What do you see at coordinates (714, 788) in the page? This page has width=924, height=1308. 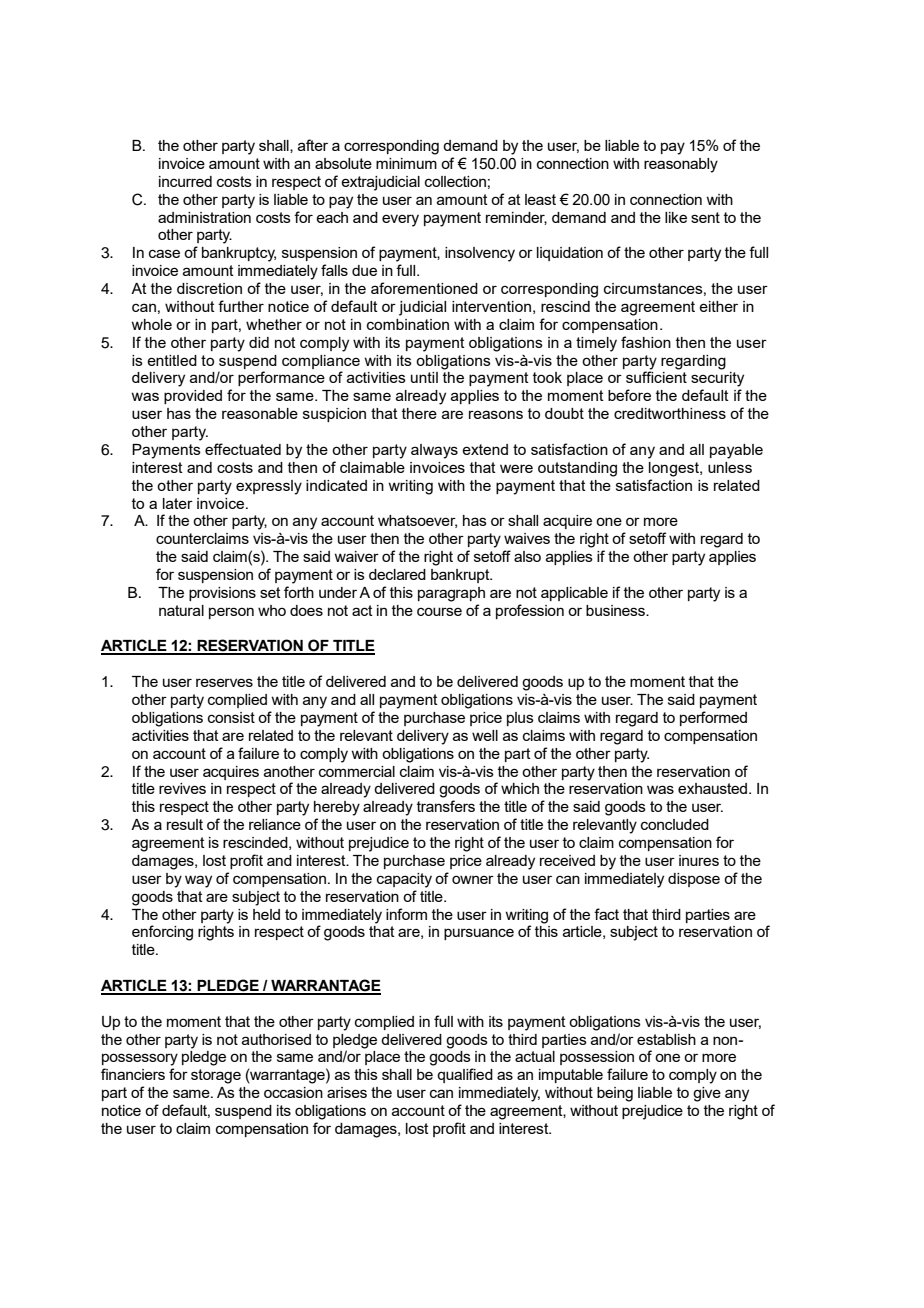 I see `exhausted` at bounding box center [714, 788].
